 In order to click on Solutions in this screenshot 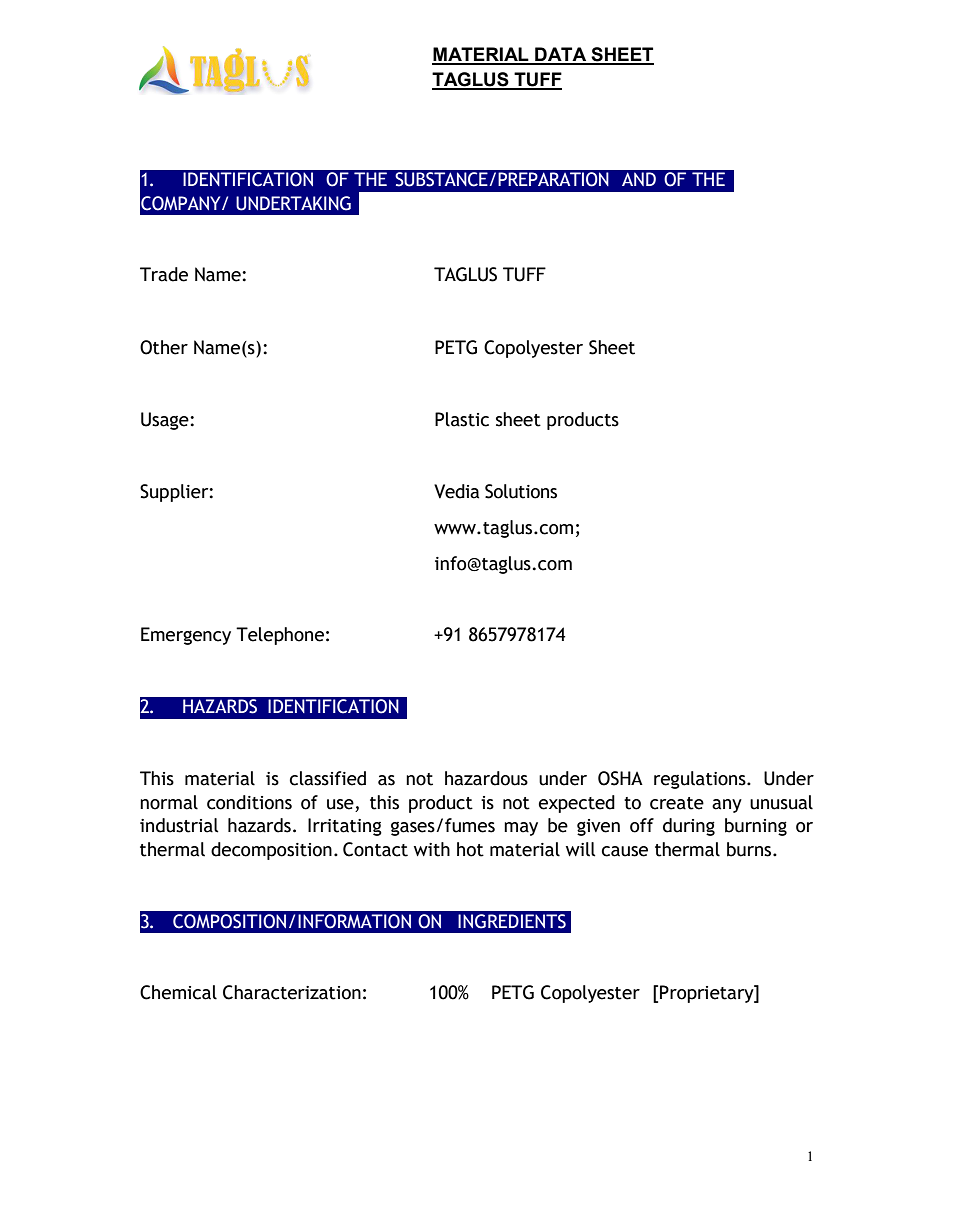, I will do `click(521, 491)`.
